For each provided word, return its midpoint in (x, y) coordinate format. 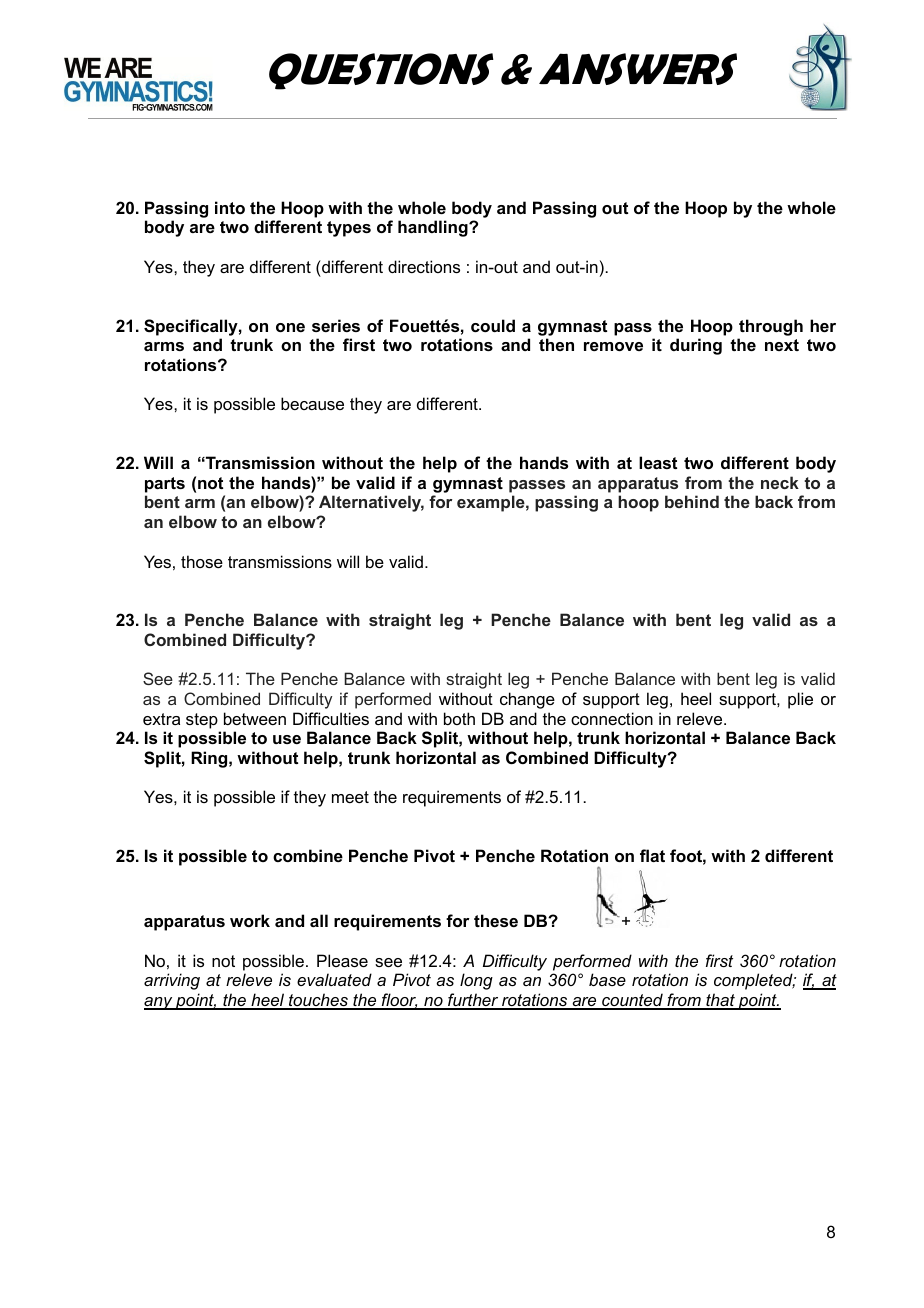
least (658, 462)
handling (434, 228)
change (527, 700)
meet (350, 797)
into (230, 207)
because (312, 403)
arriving (172, 981)
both (459, 718)
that (720, 1001)
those (202, 561)
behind (692, 501)
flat (652, 855)
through (771, 327)
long (476, 981)
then (556, 344)
